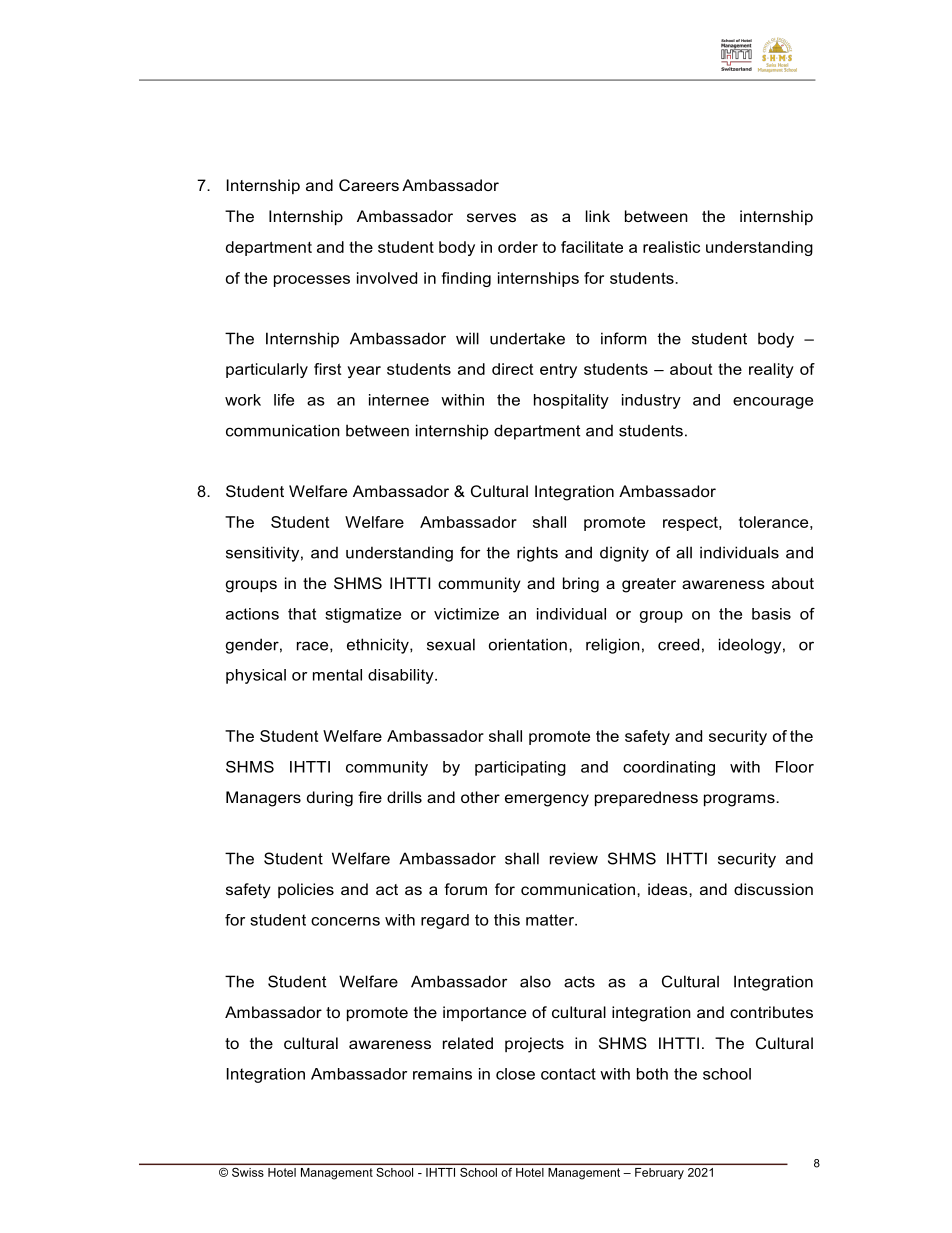 The image size is (952, 1233). I want to click on also, so click(535, 981).
